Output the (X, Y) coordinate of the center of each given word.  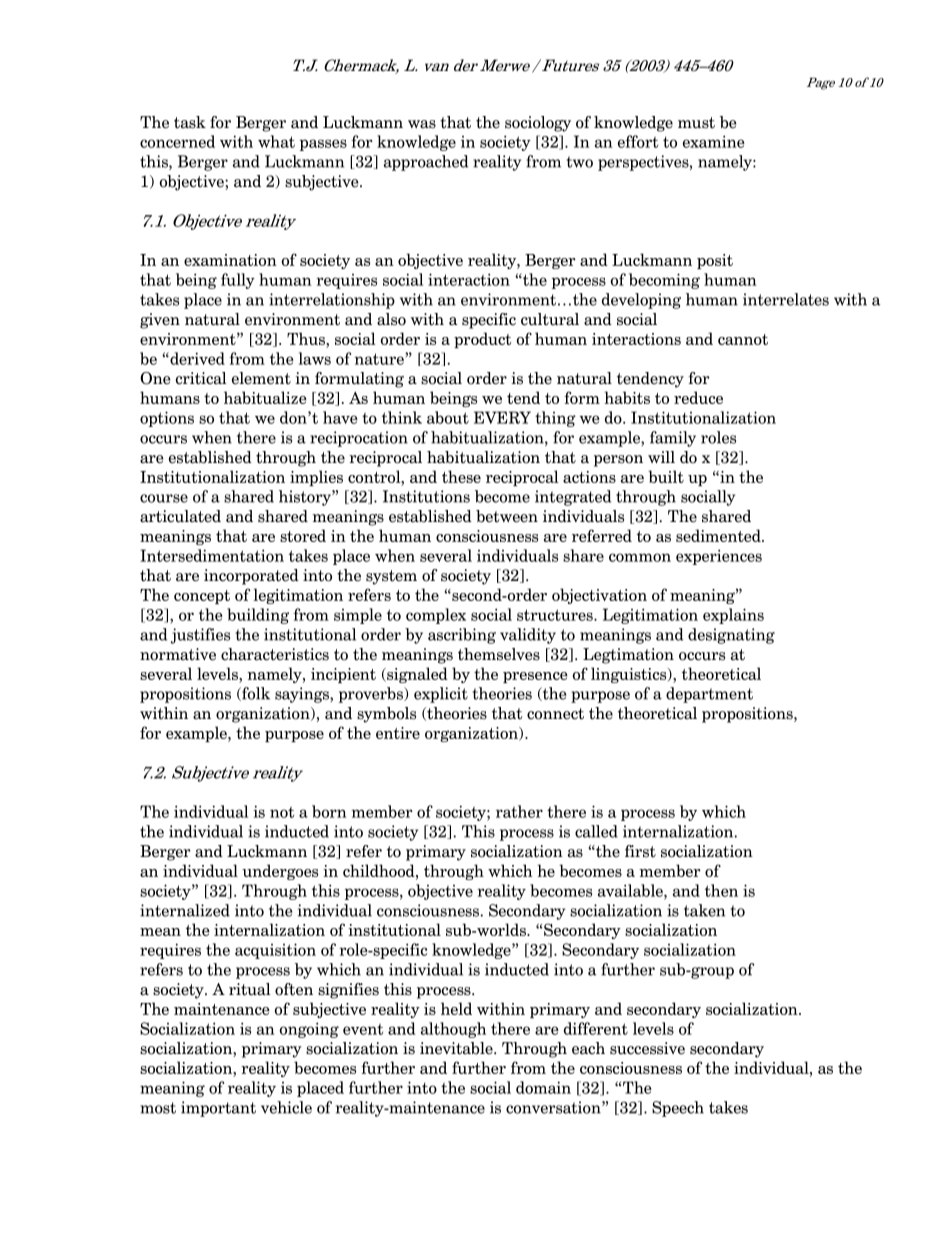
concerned (177, 141)
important (218, 1109)
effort (638, 141)
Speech (678, 1109)
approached (426, 163)
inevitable (457, 1048)
